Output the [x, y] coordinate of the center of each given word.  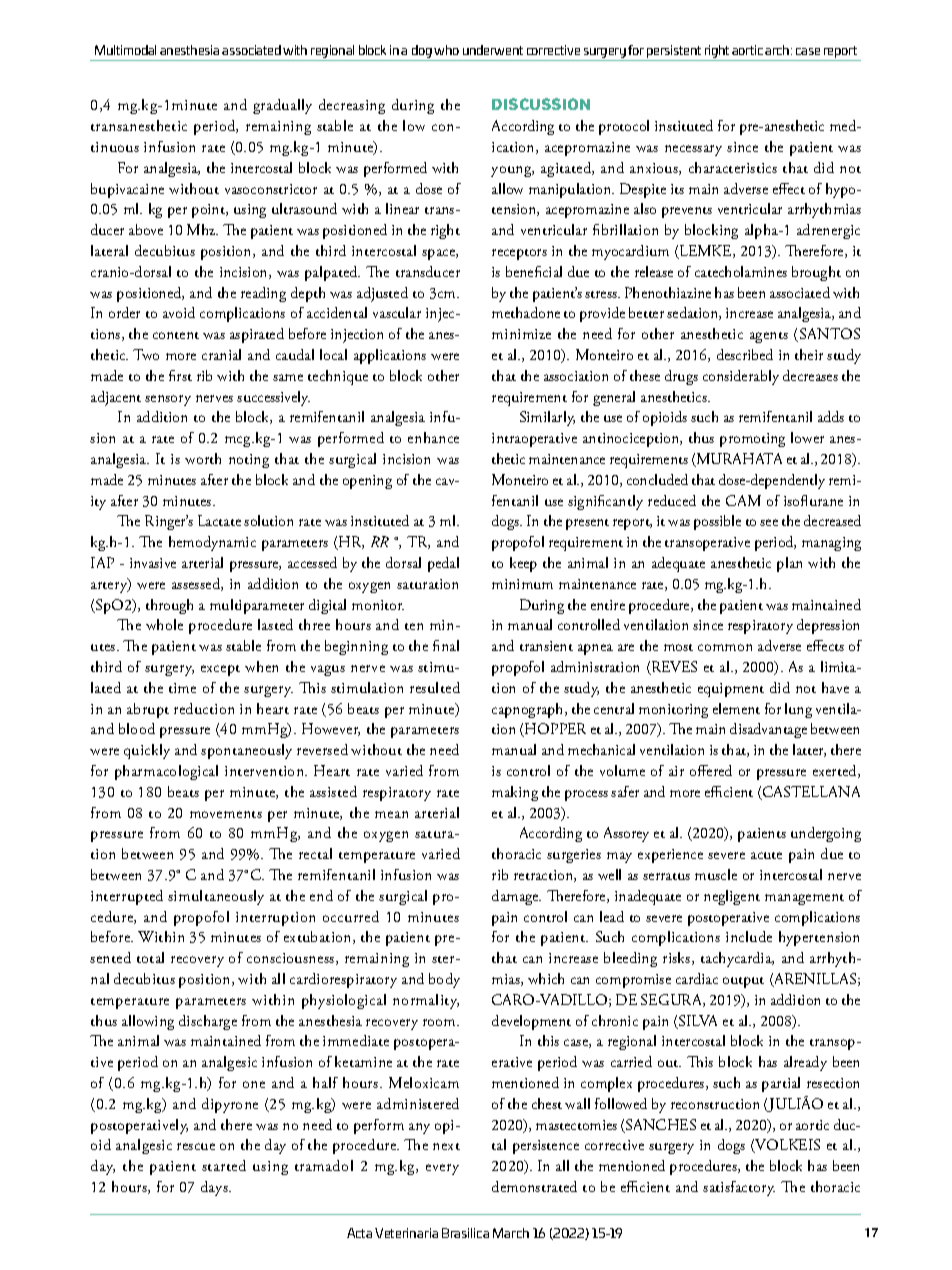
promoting [752, 440]
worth [203, 458]
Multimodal [125, 50]
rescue [196, 1146]
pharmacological [166, 772]
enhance [433, 437]
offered [711, 770]
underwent [493, 50]
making [515, 793]
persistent [674, 51]
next [446, 1146]
